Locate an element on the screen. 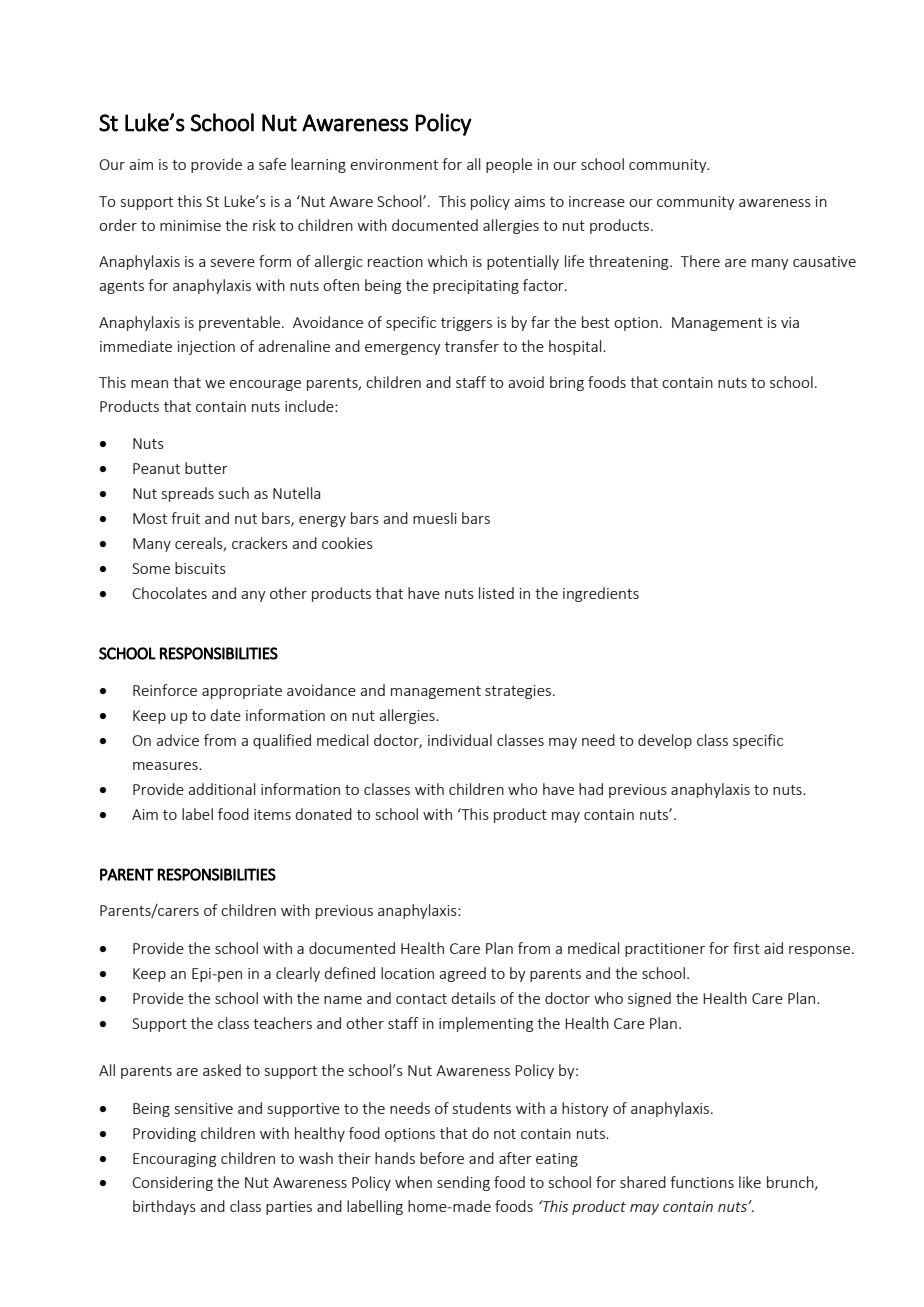  Considering is located at coordinates (172, 1183).
